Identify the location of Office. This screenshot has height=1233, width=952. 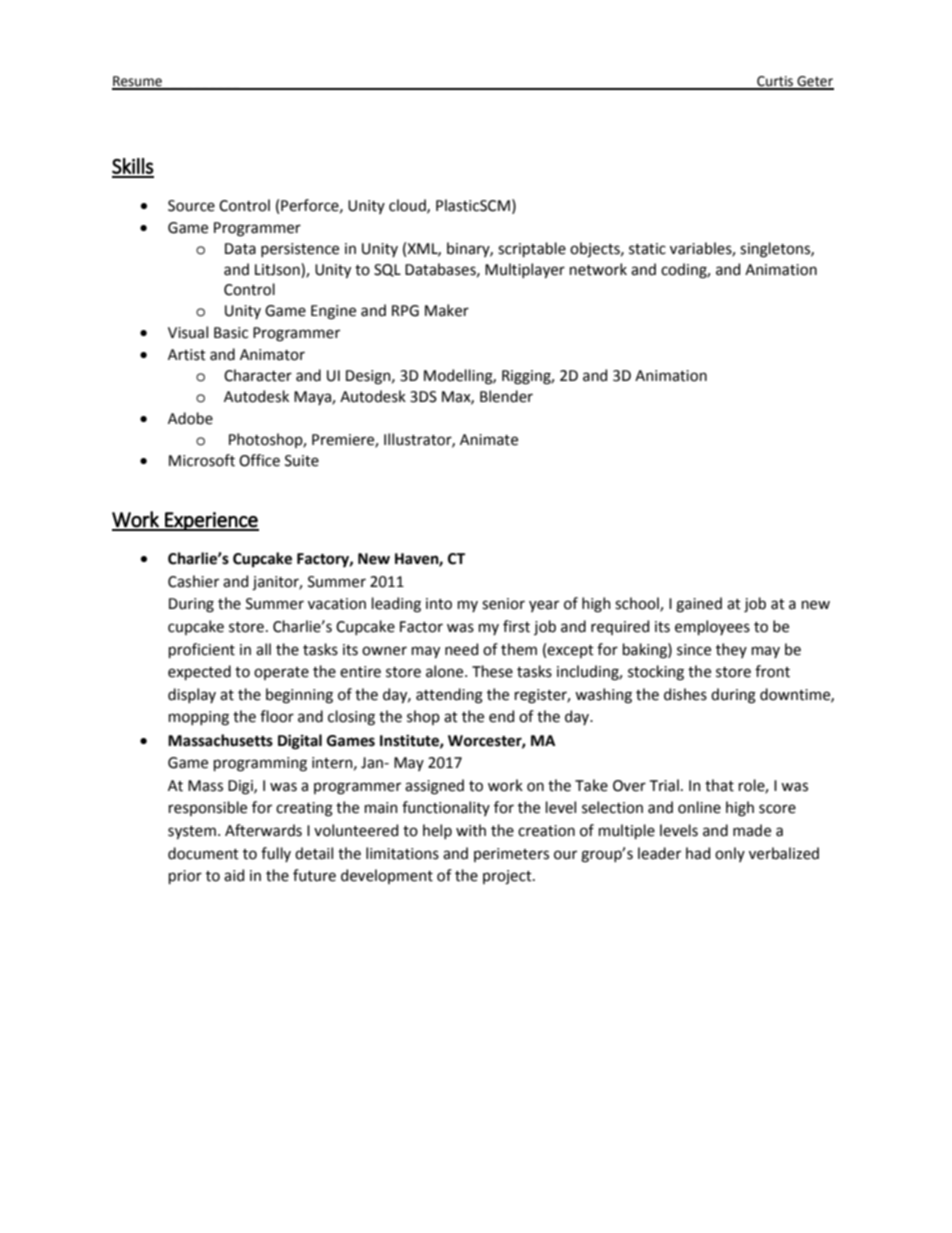
(259, 460).
